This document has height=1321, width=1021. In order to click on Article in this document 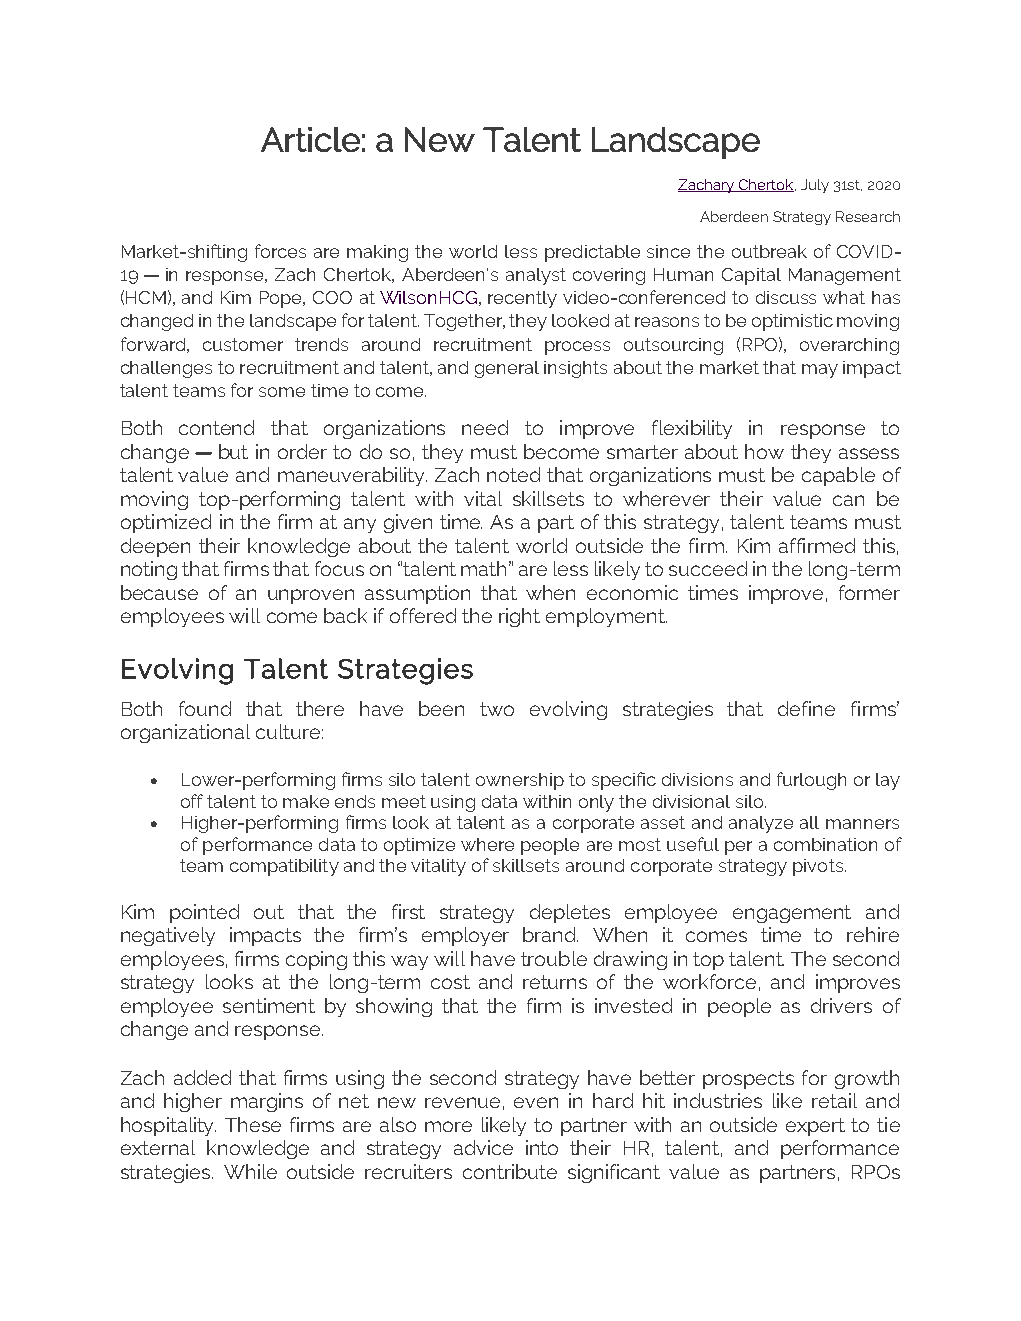, I will do `click(310, 139)`.
